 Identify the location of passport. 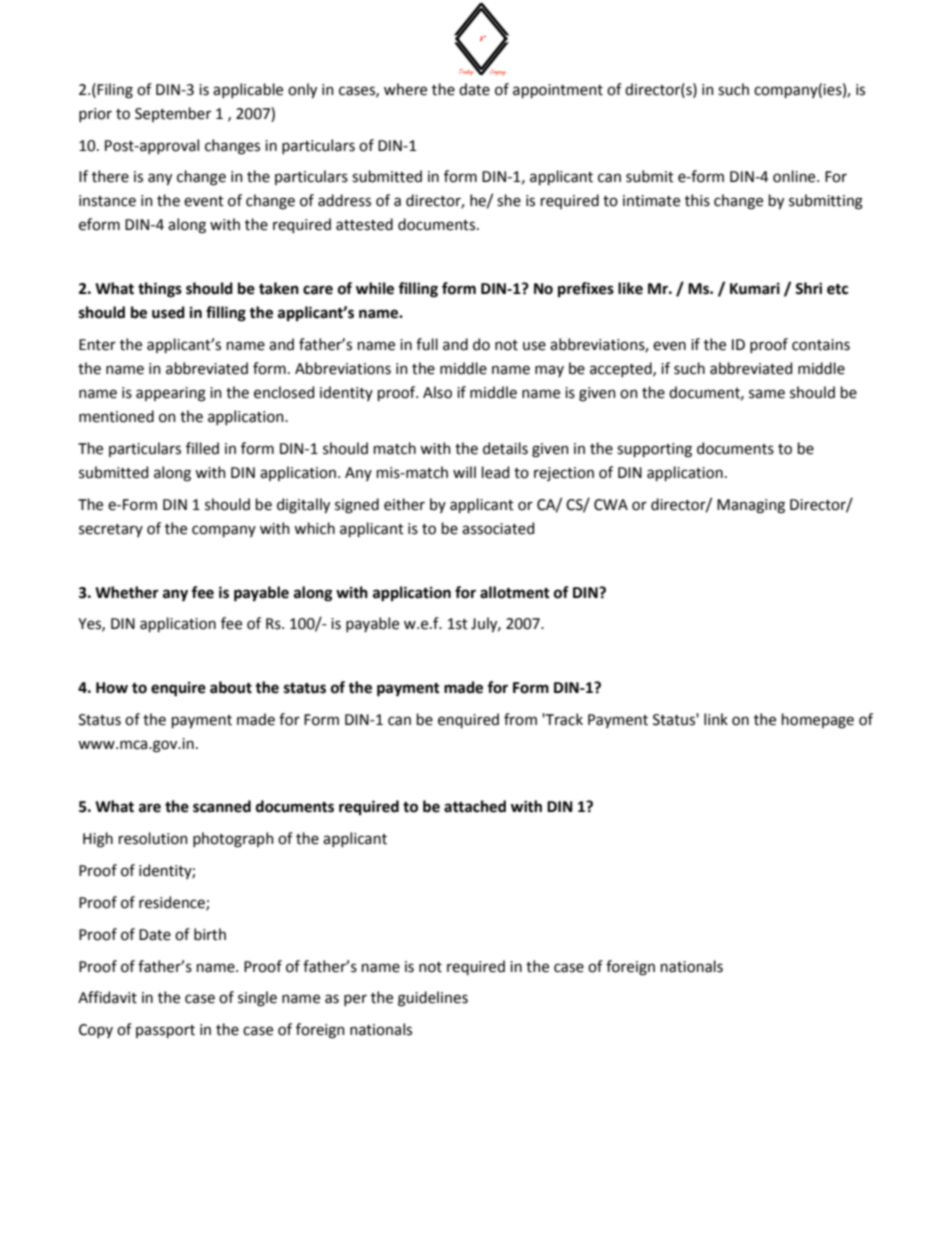
(165, 1031).
